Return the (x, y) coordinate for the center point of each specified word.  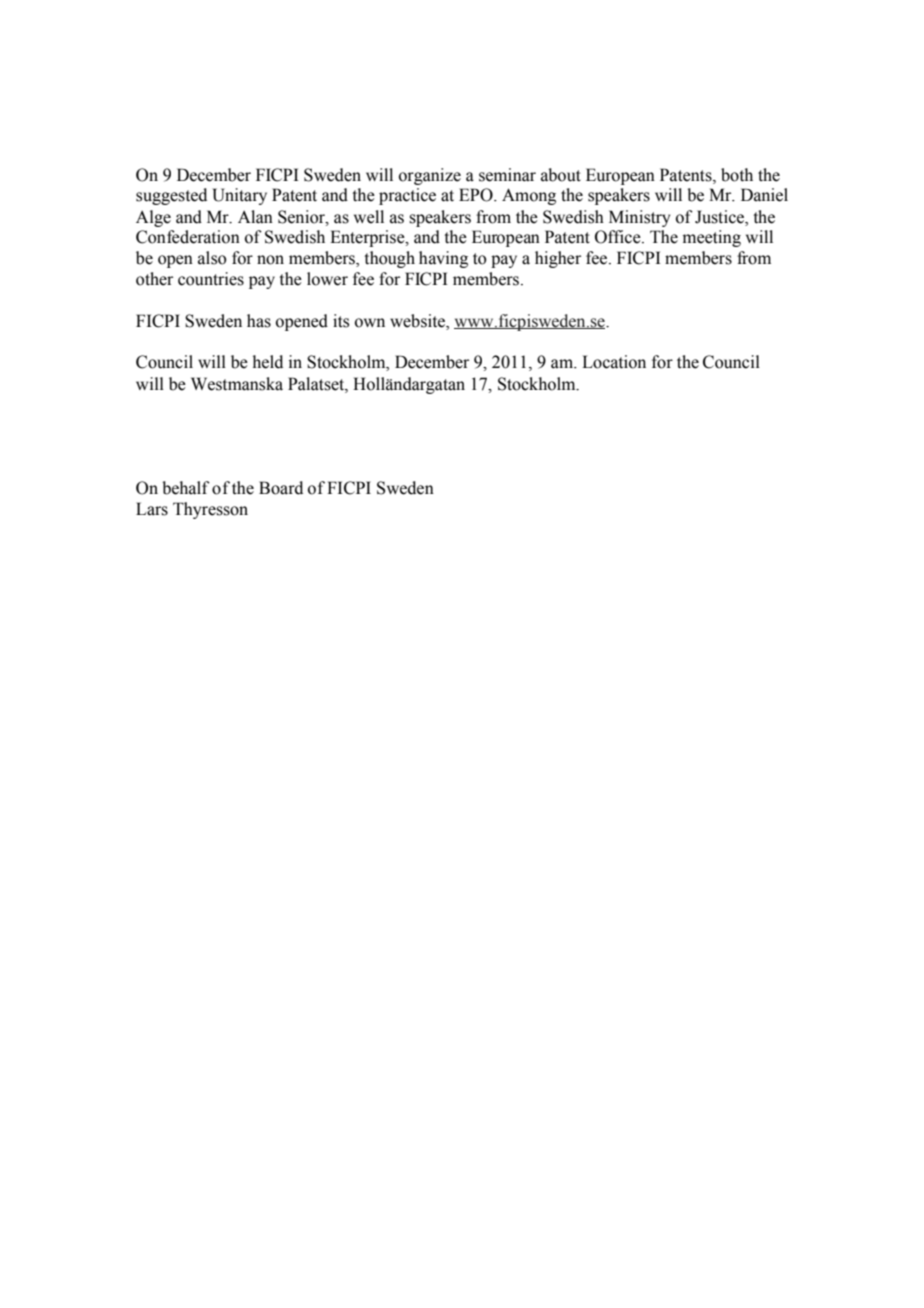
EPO (477, 195)
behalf (186, 488)
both (737, 175)
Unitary (240, 196)
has (259, 321)
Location (614, 362)
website (418, 321)
